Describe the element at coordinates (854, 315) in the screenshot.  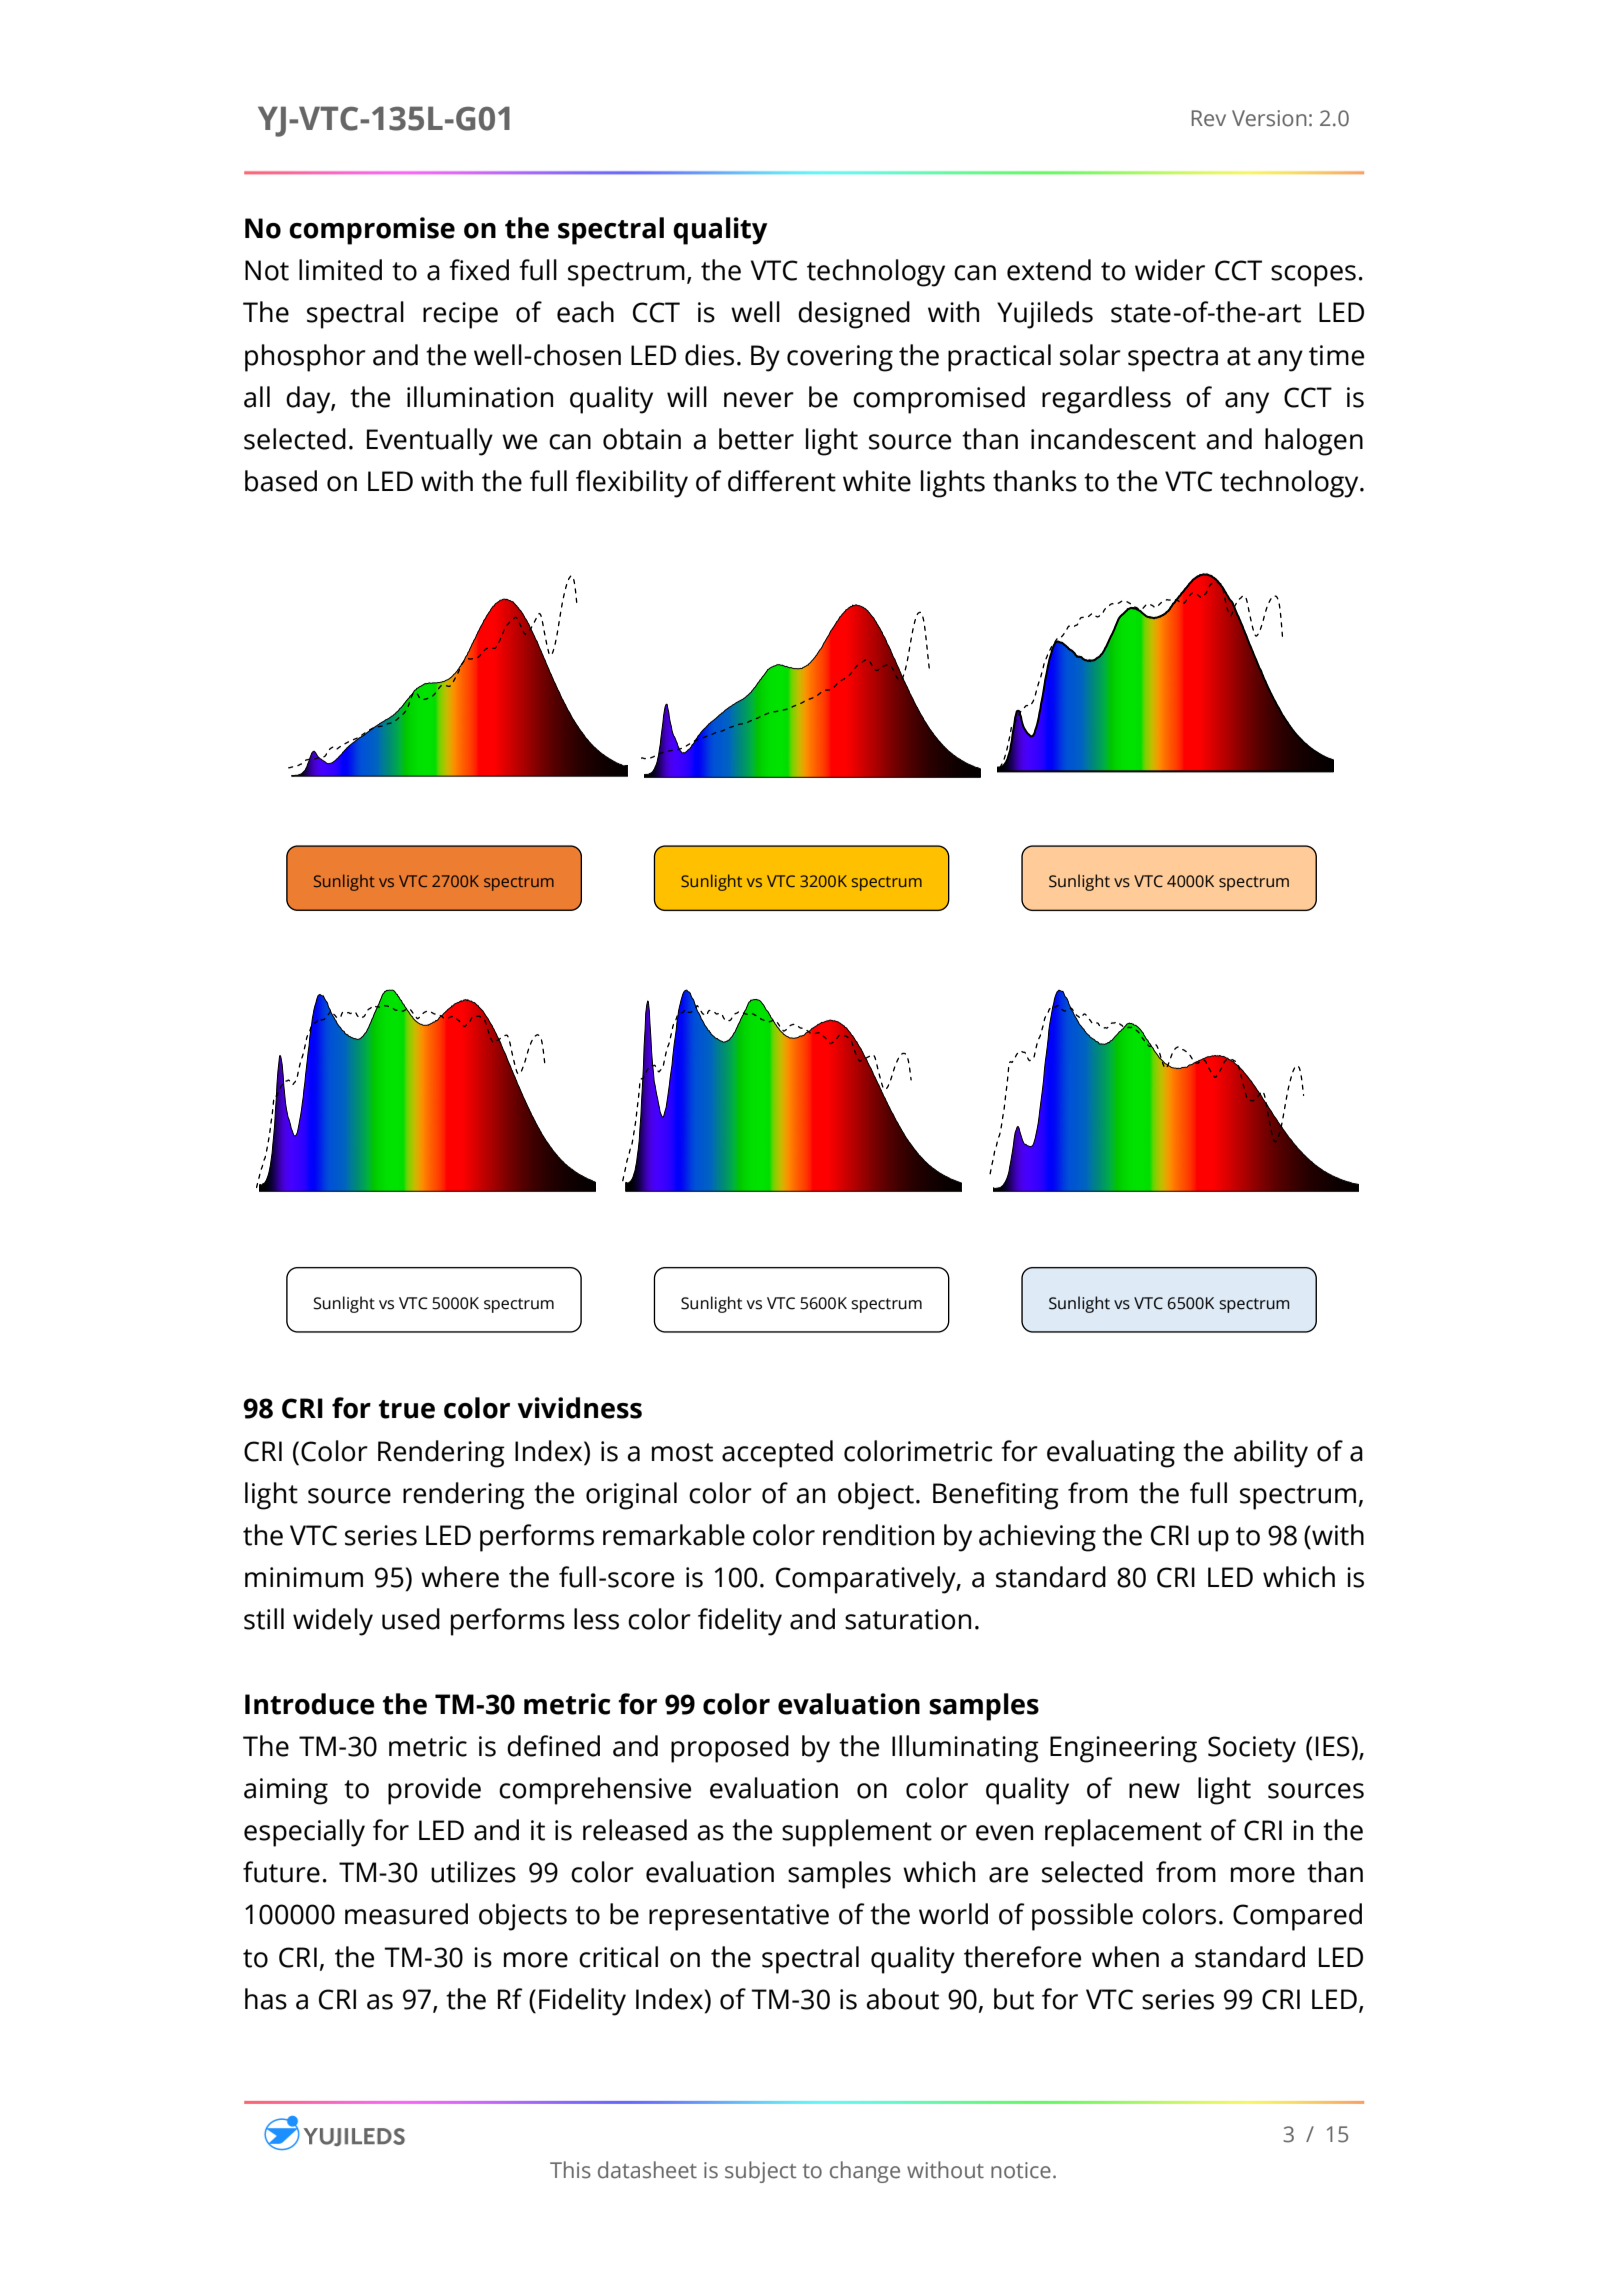
I see `designed` at that location.
